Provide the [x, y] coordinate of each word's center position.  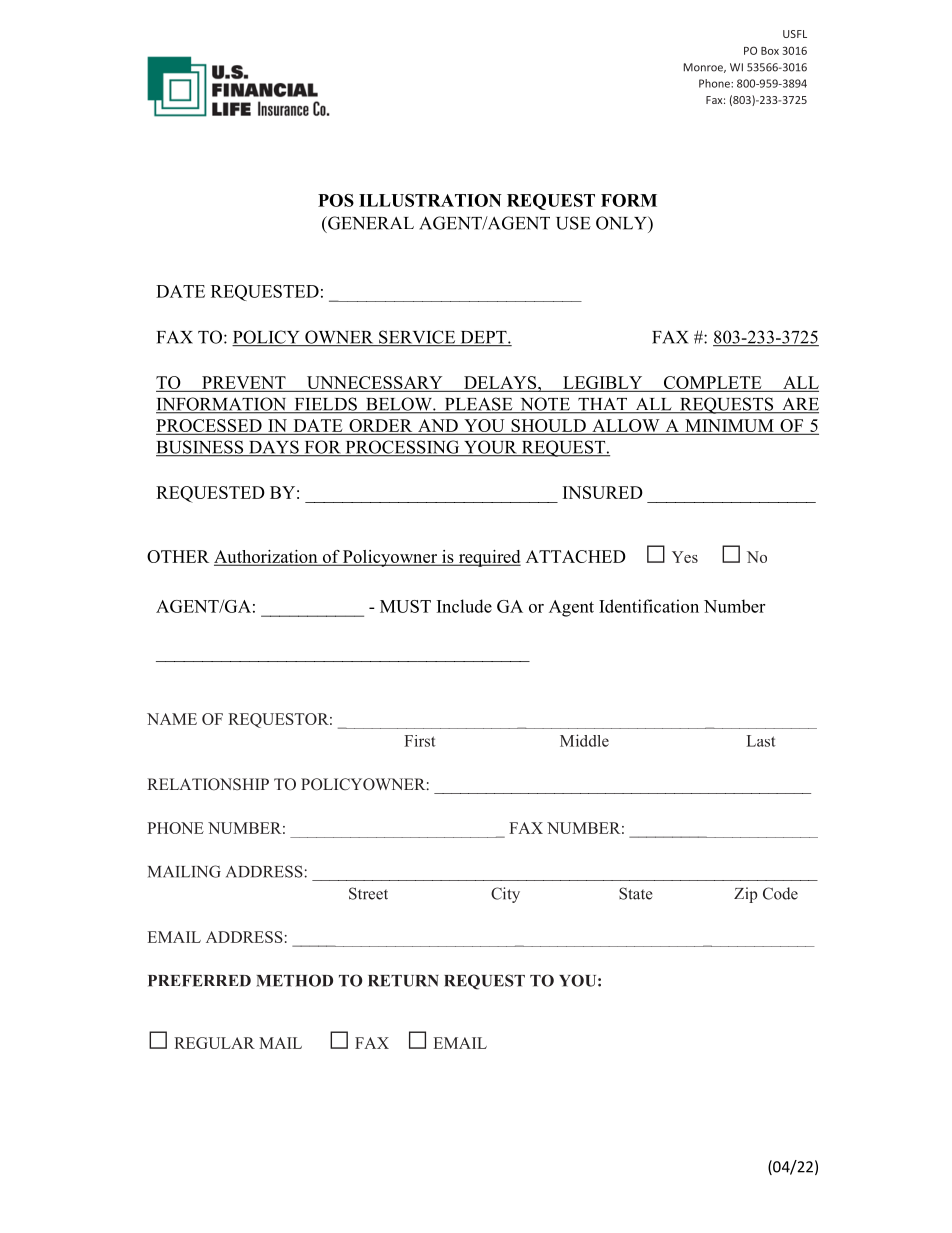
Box [770, 51]
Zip [745, 895]
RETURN [403, 981]
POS [336, 200]
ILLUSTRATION [430, 200]
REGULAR [214, 1043]
